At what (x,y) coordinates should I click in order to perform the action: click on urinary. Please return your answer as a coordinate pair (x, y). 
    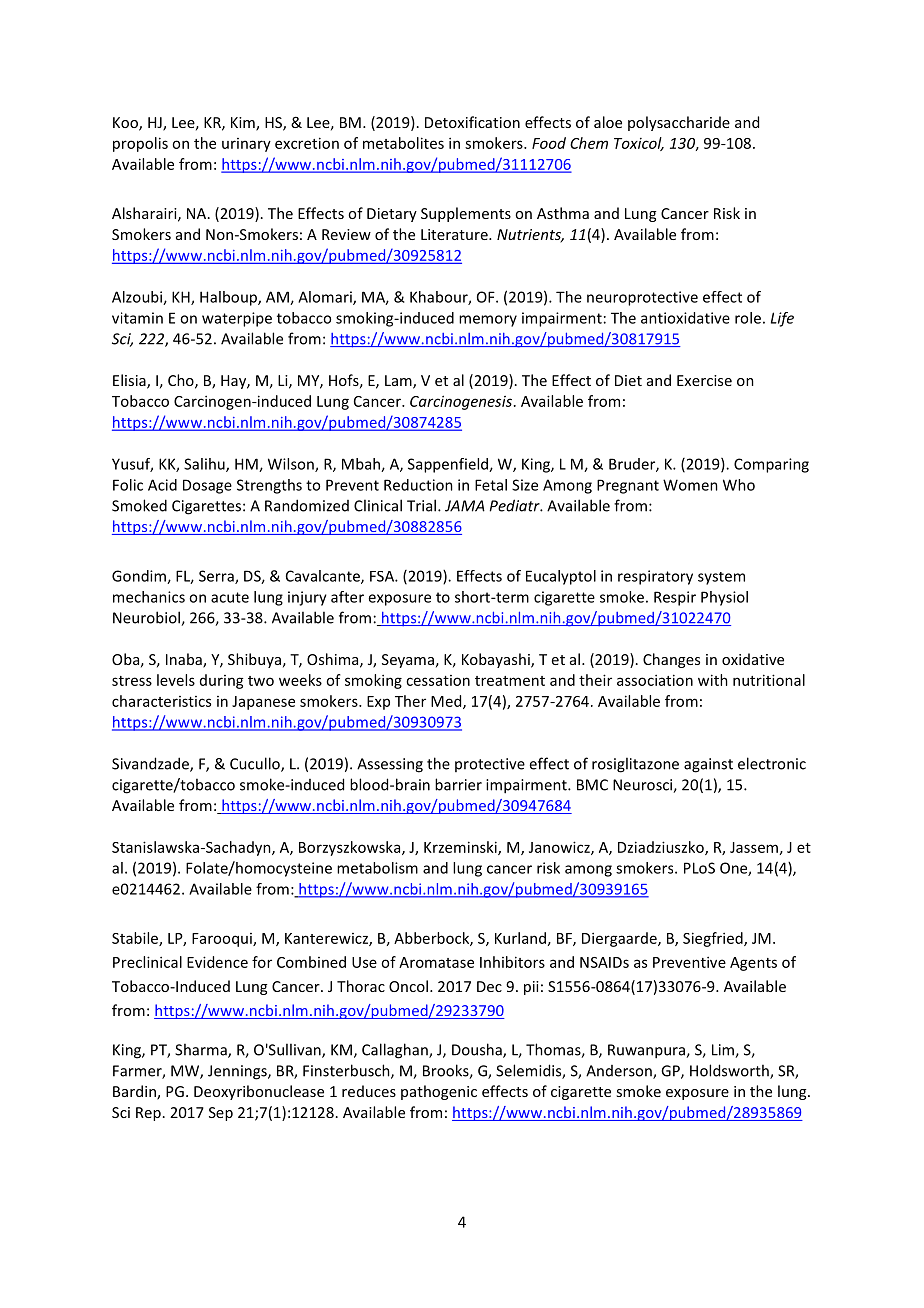
    Looking at the image, I should click on (246, 145).
